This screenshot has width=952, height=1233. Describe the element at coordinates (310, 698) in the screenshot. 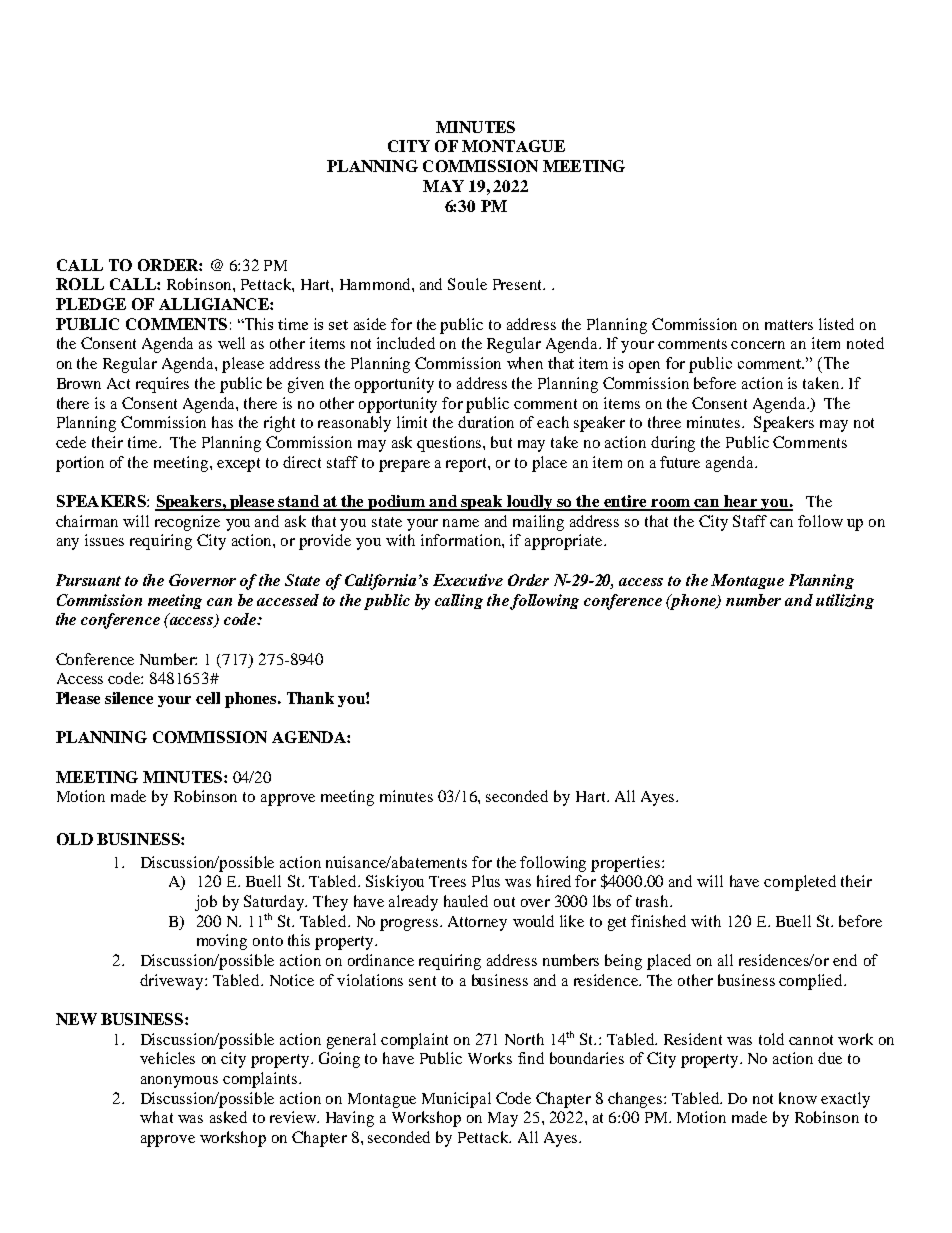

I see `Thank` at that location.
